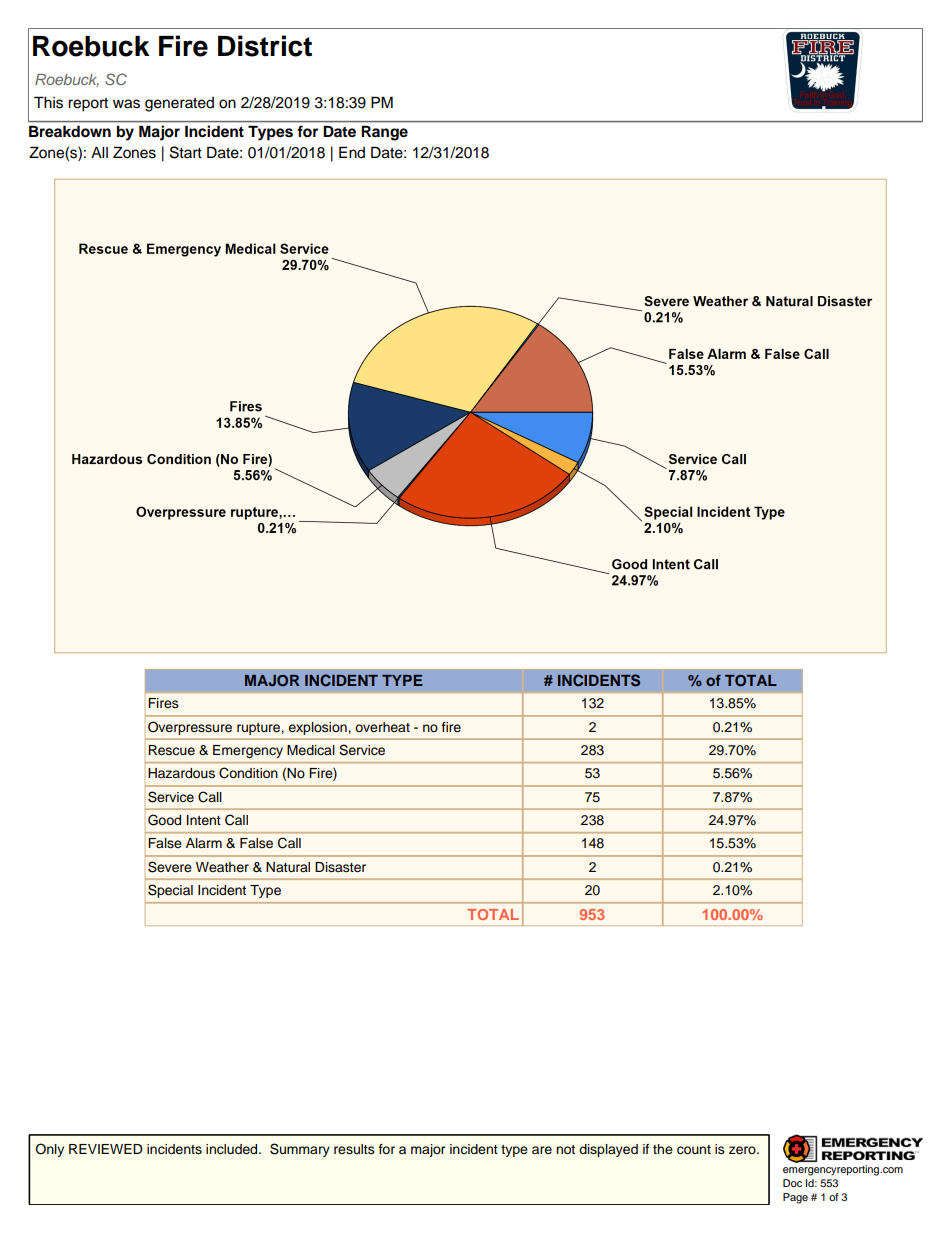  I want to click on Overpressure, so click(190, 728).
